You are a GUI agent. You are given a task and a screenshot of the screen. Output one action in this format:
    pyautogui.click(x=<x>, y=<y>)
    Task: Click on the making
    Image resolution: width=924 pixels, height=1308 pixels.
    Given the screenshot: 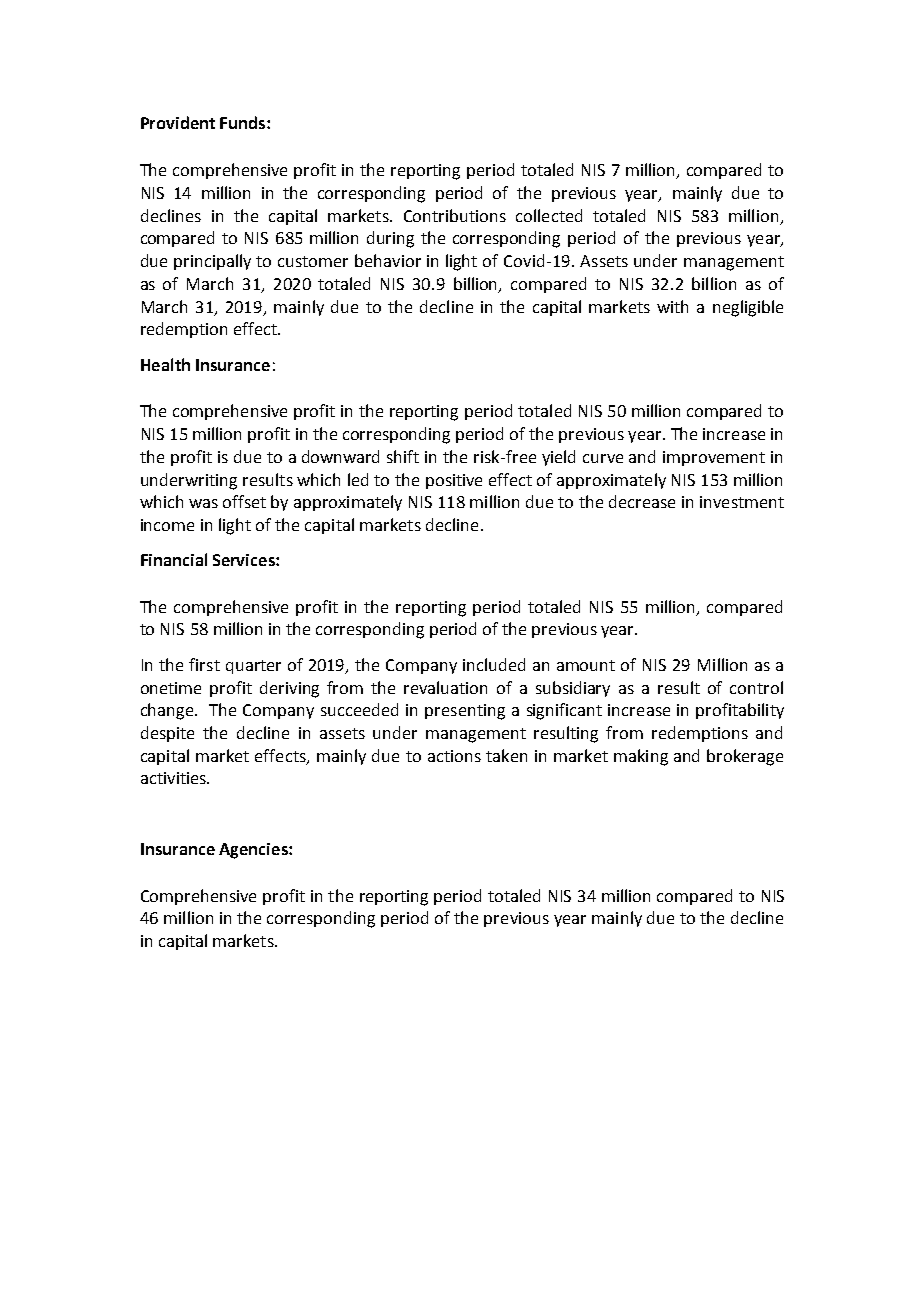 What is the action you would take?
    pyautogui.click(x=641, y=757)
